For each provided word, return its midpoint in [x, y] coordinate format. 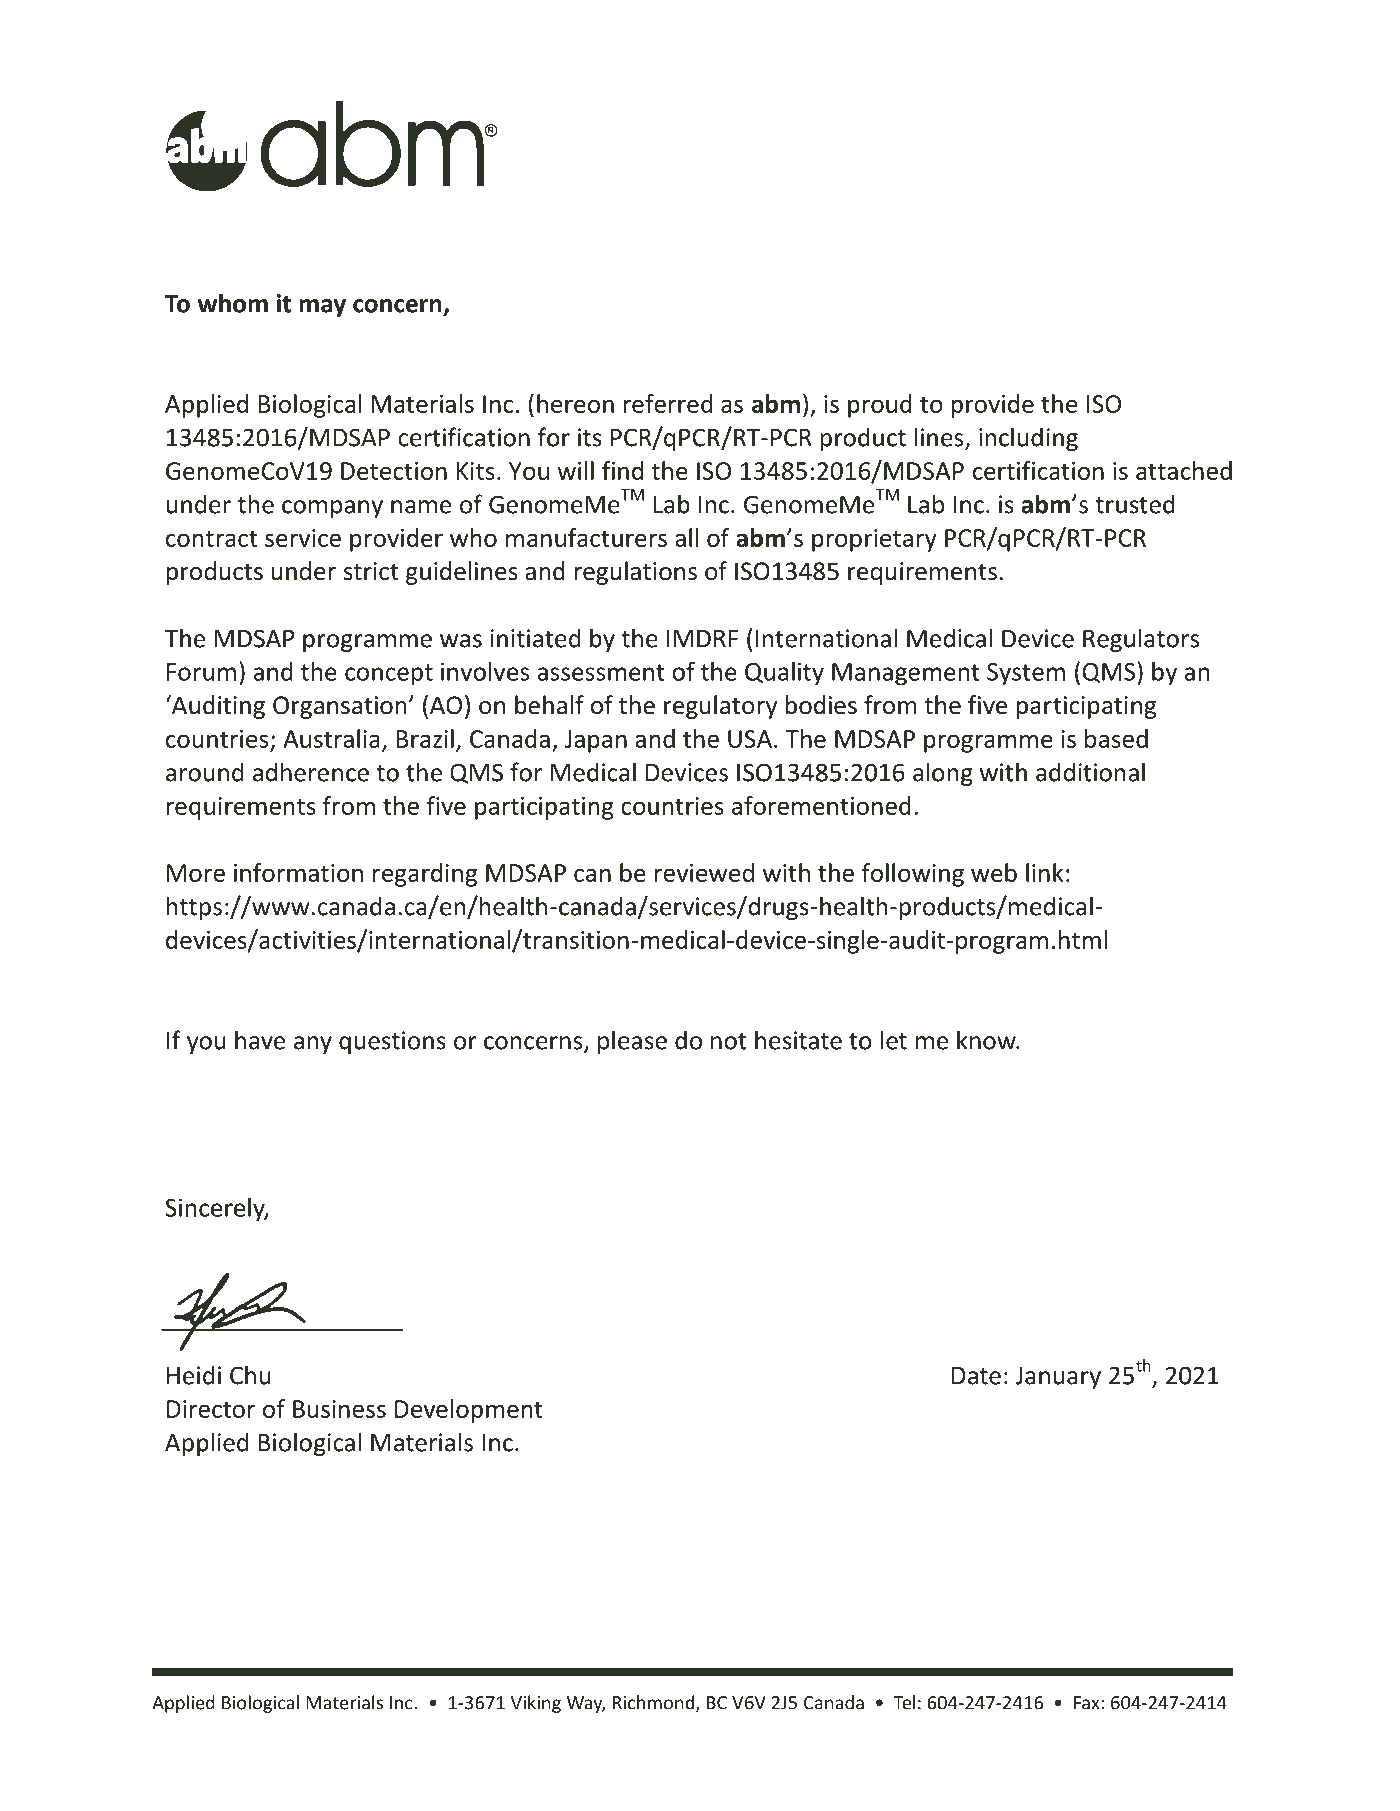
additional [1090, 772]
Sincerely [216, 1210]
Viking [536, 1704]
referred [668, 403]
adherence [311, 772]
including [1028, 439]
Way [586, 1704]
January [1058, 1378]
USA [751, 739]
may [322, 308]
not [729, 1041]
